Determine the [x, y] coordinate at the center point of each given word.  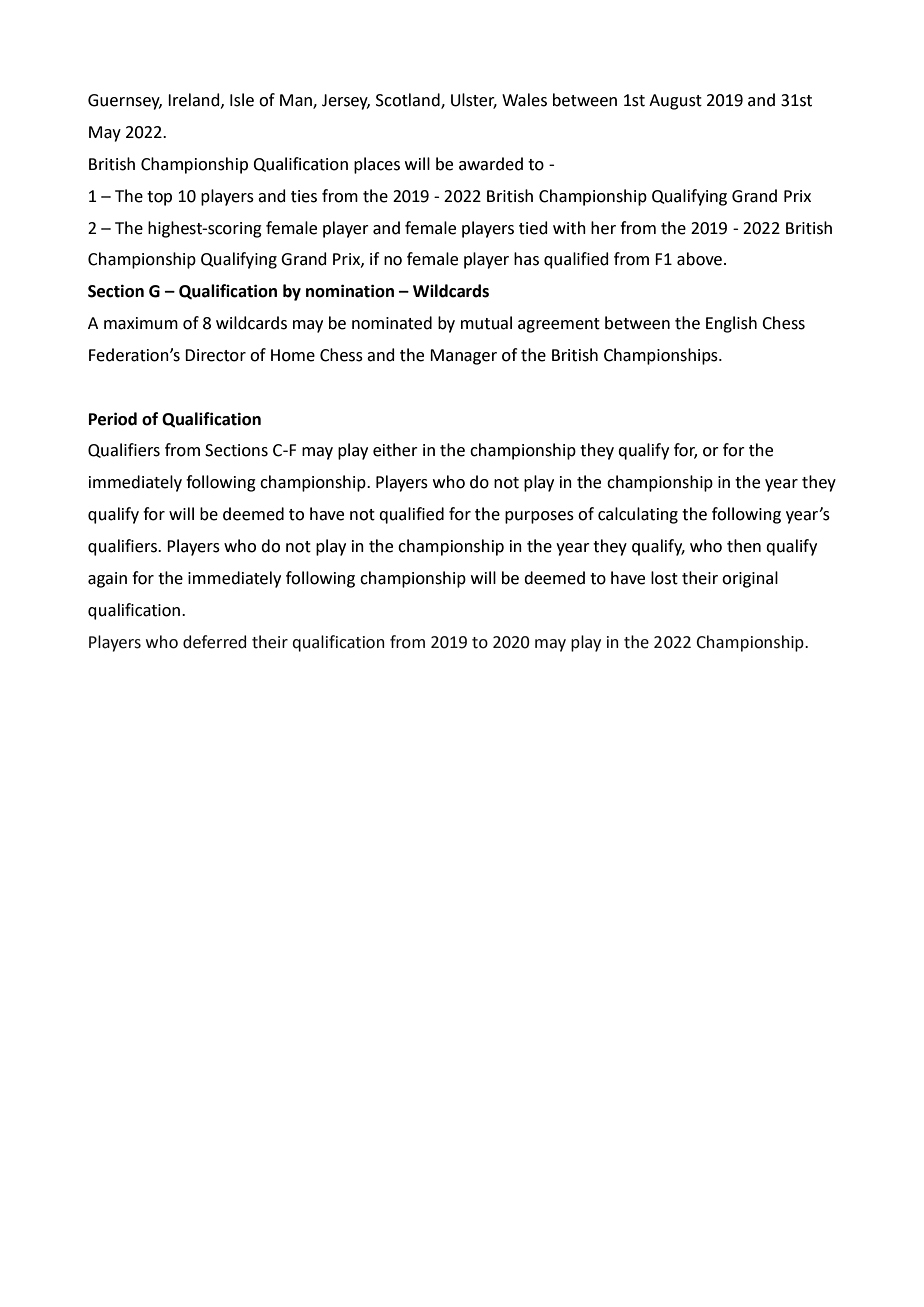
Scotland [409, 101]
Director [215, 355]
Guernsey [125, 102]
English [731, 324]
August [675, 102]
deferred [214, 642]
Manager [463, 357]
